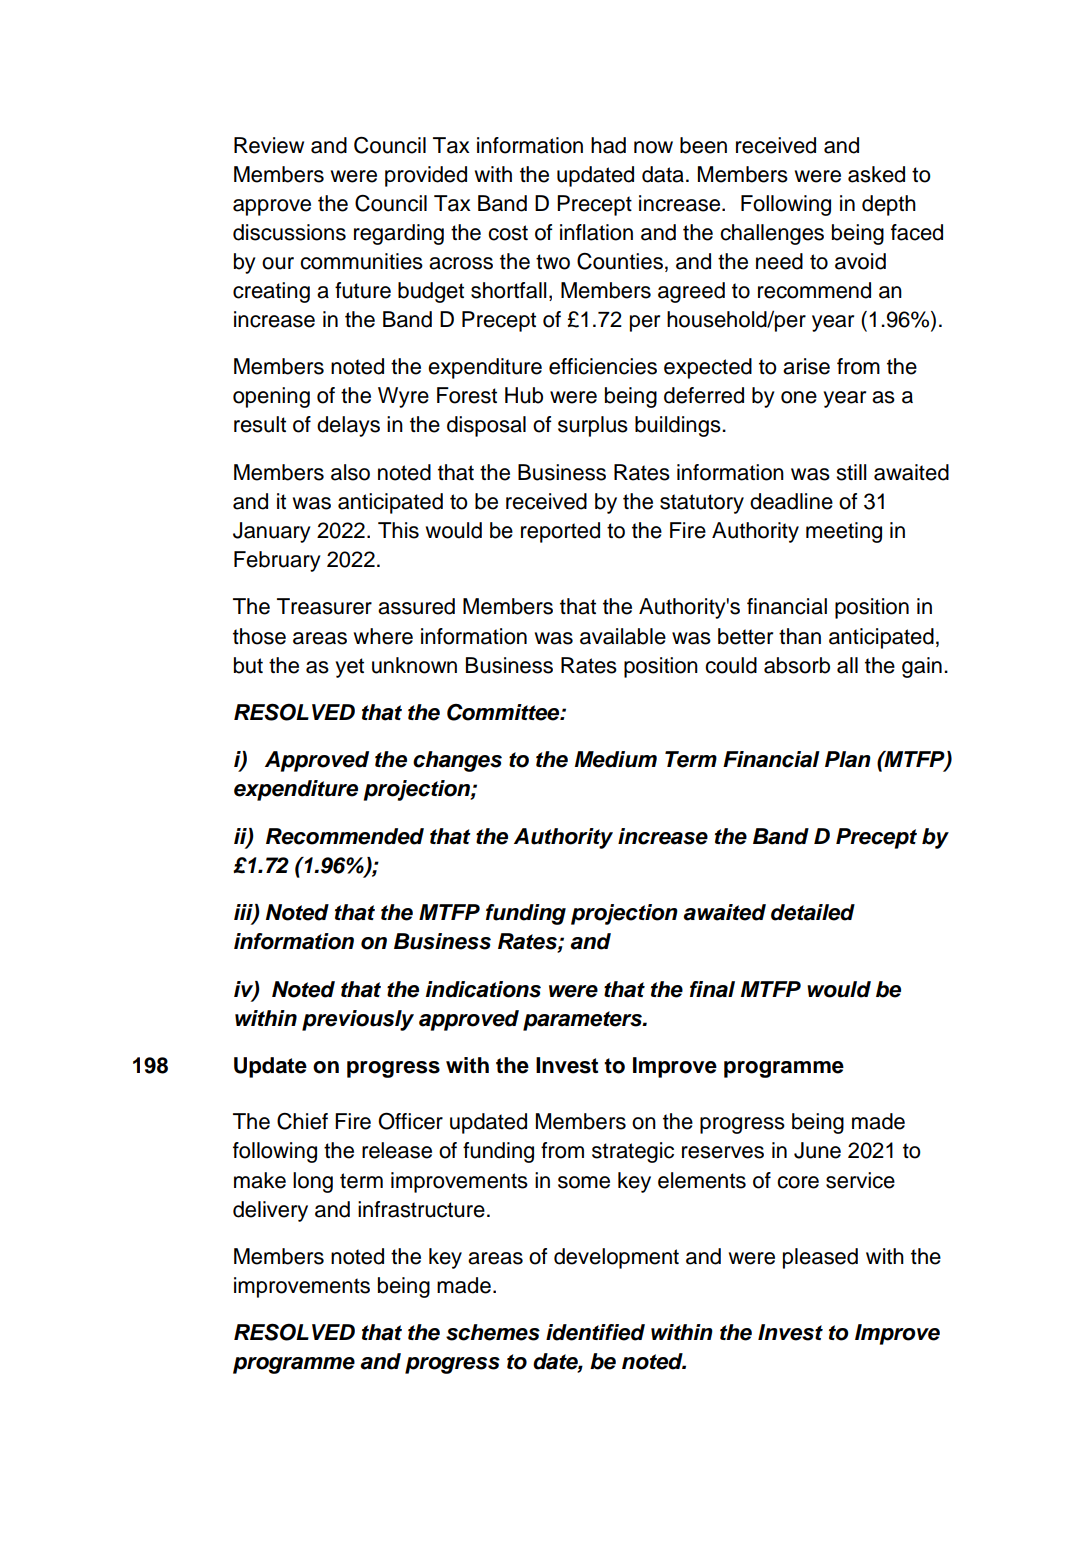 This screenshot has height=1542, width=1090. Describe the element at coordinates (270, 1211) in the screenshot. I see `delivery` at that location.
